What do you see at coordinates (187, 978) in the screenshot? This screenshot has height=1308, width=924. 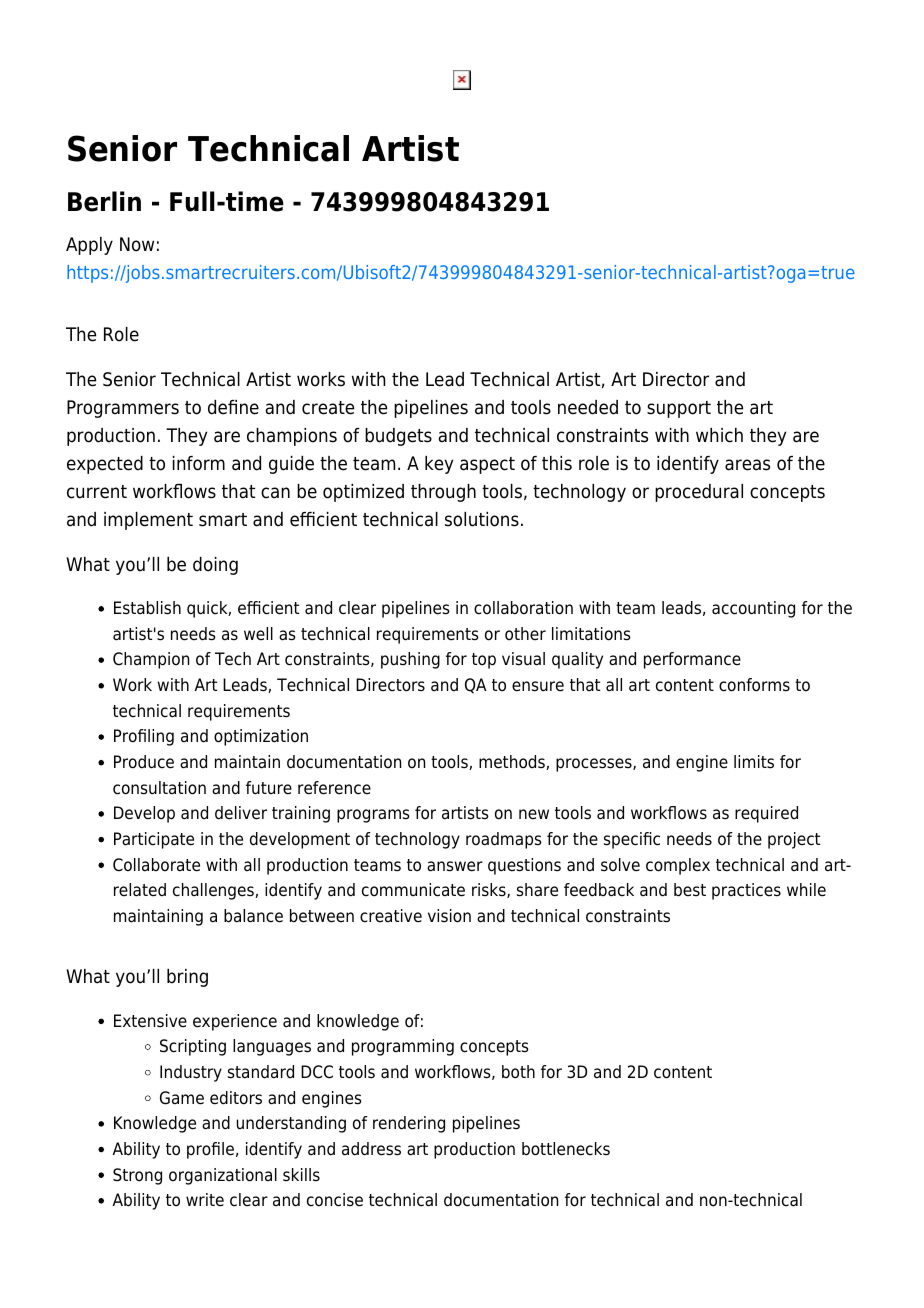 I see `bring` at bounding box center [187, 978].
